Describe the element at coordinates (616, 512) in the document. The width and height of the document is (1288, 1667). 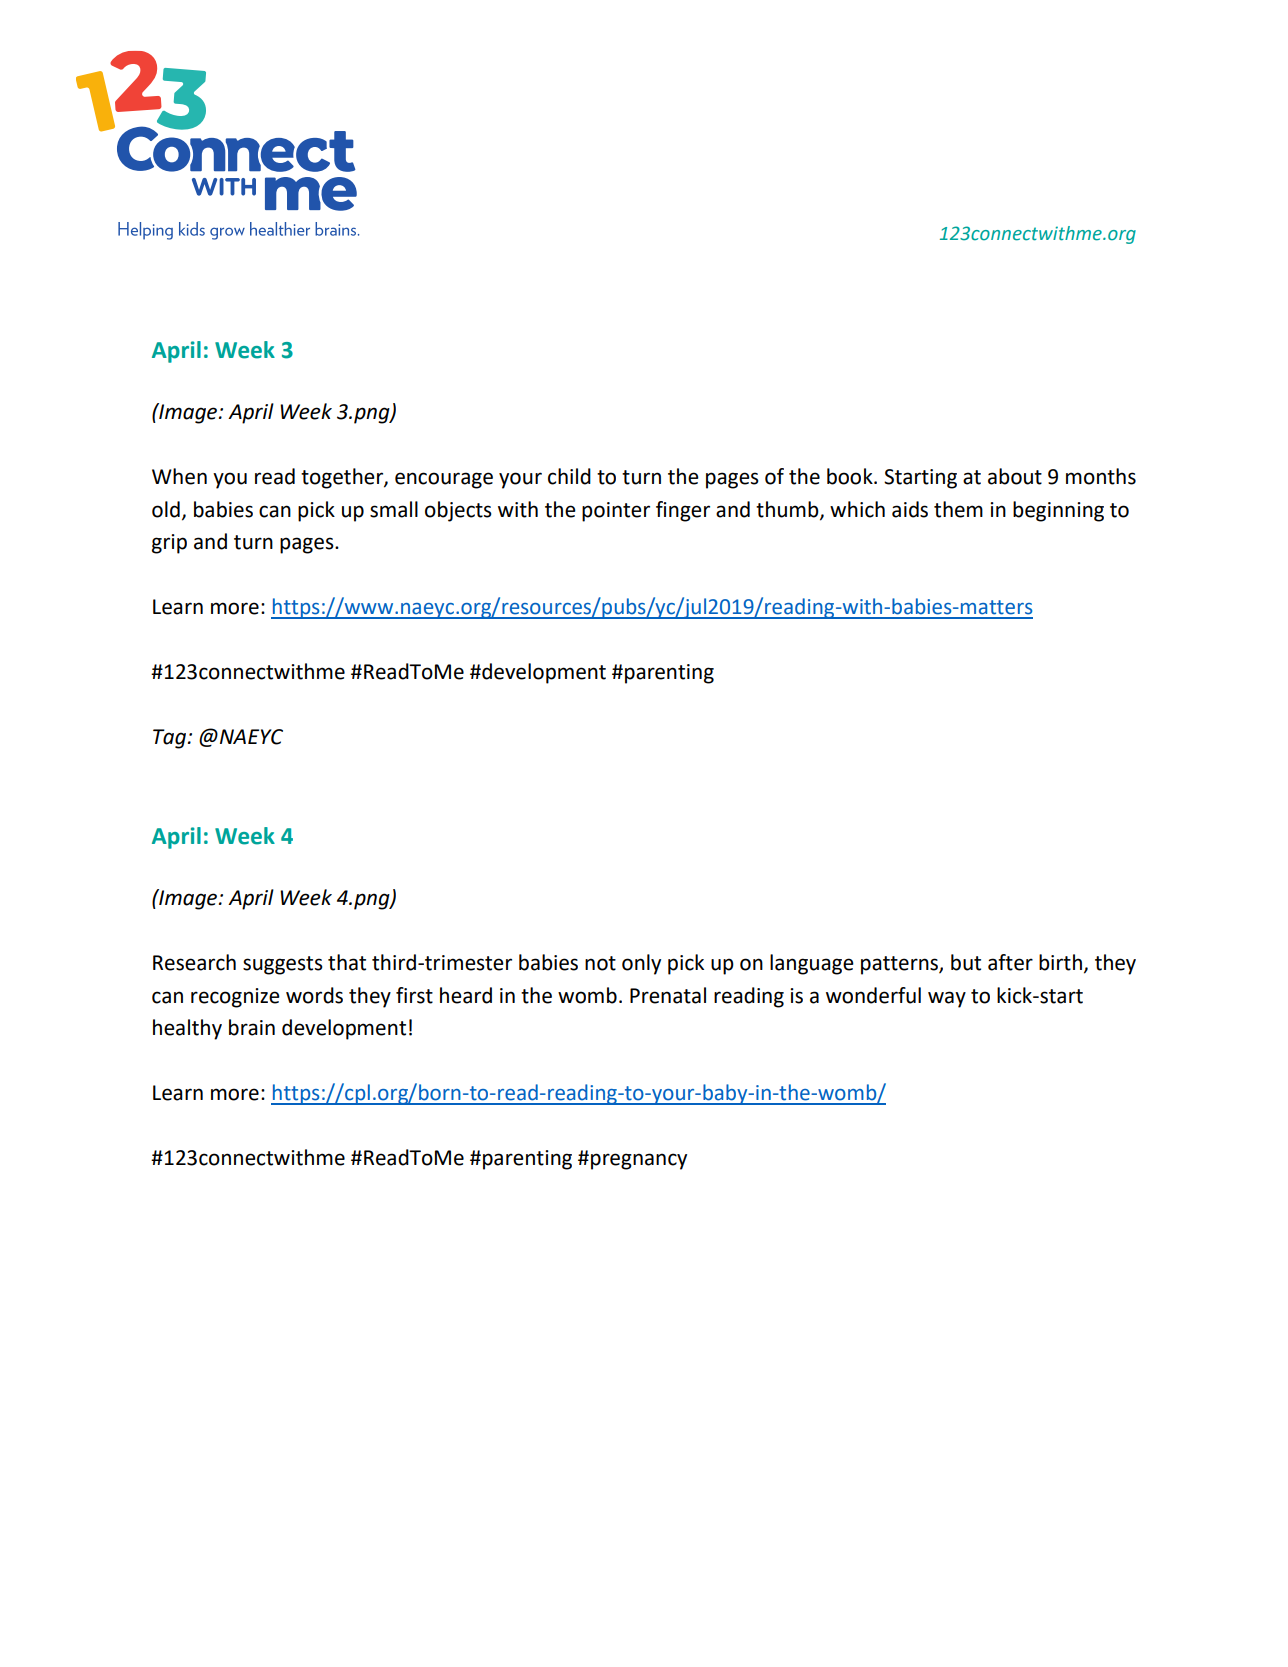
I see `pointer` at that location.
